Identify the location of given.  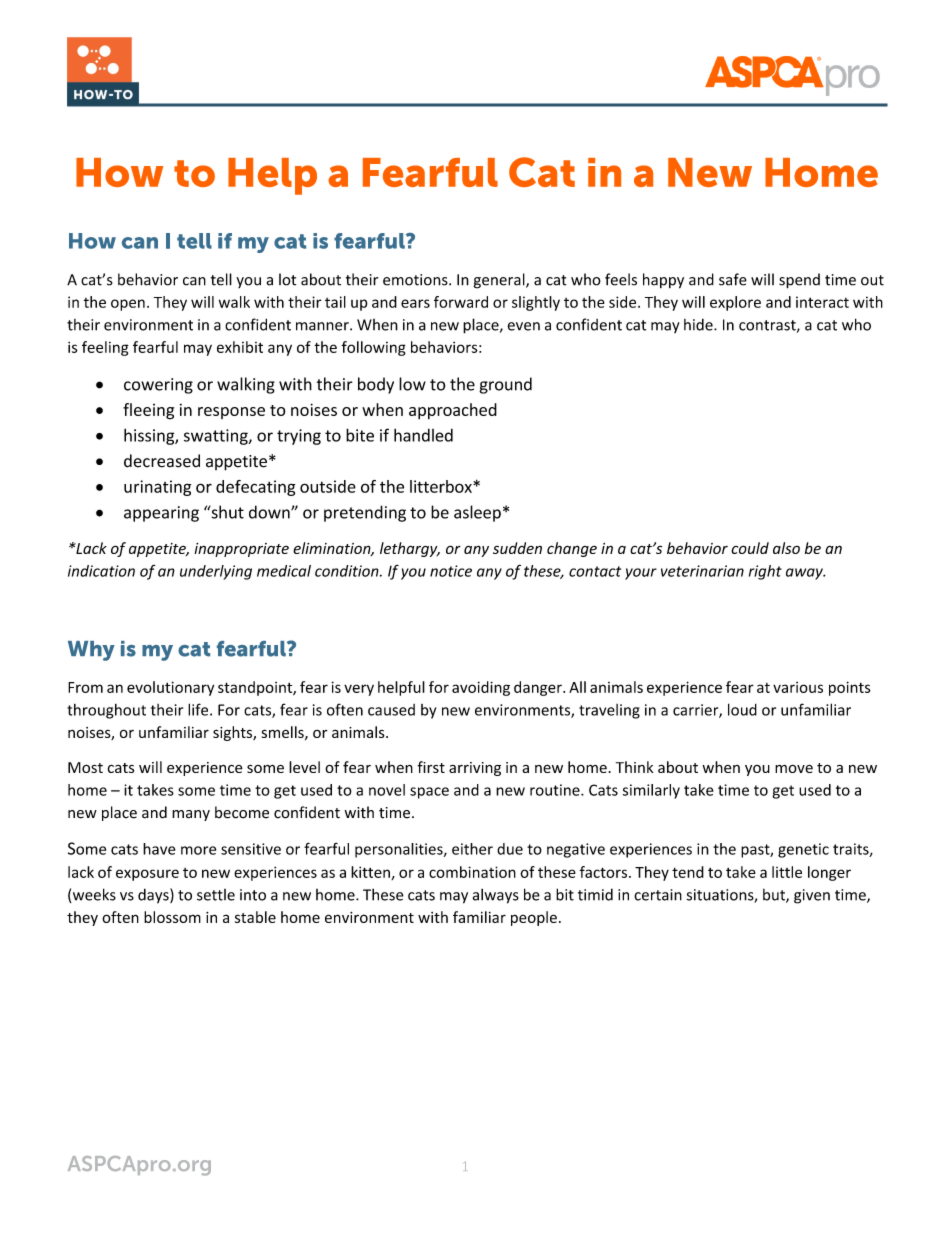
(812, 896).
